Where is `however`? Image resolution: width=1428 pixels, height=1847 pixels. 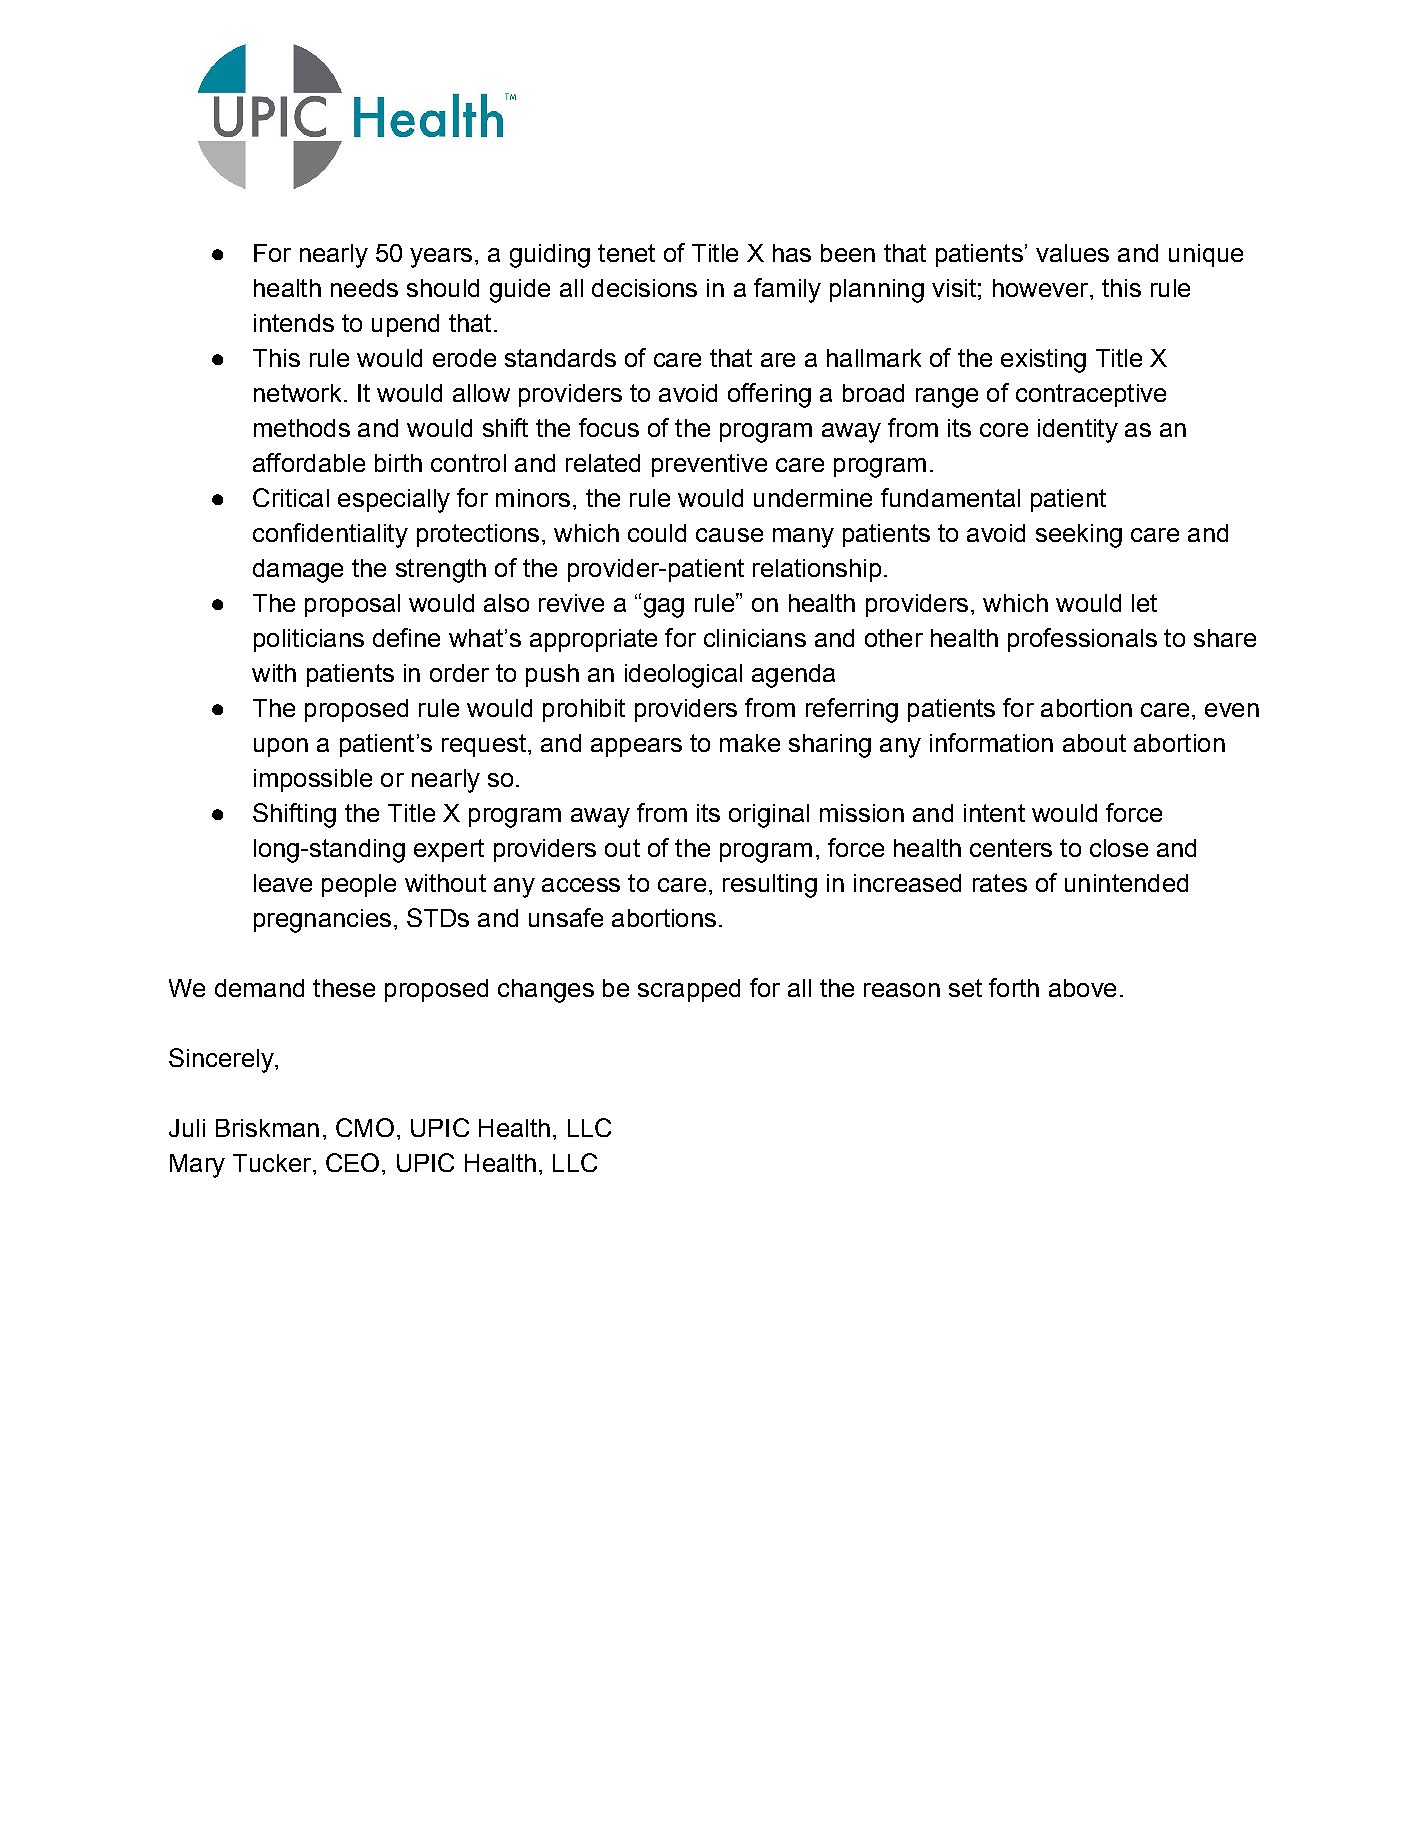 however is located at coordinates (1040, 288).
